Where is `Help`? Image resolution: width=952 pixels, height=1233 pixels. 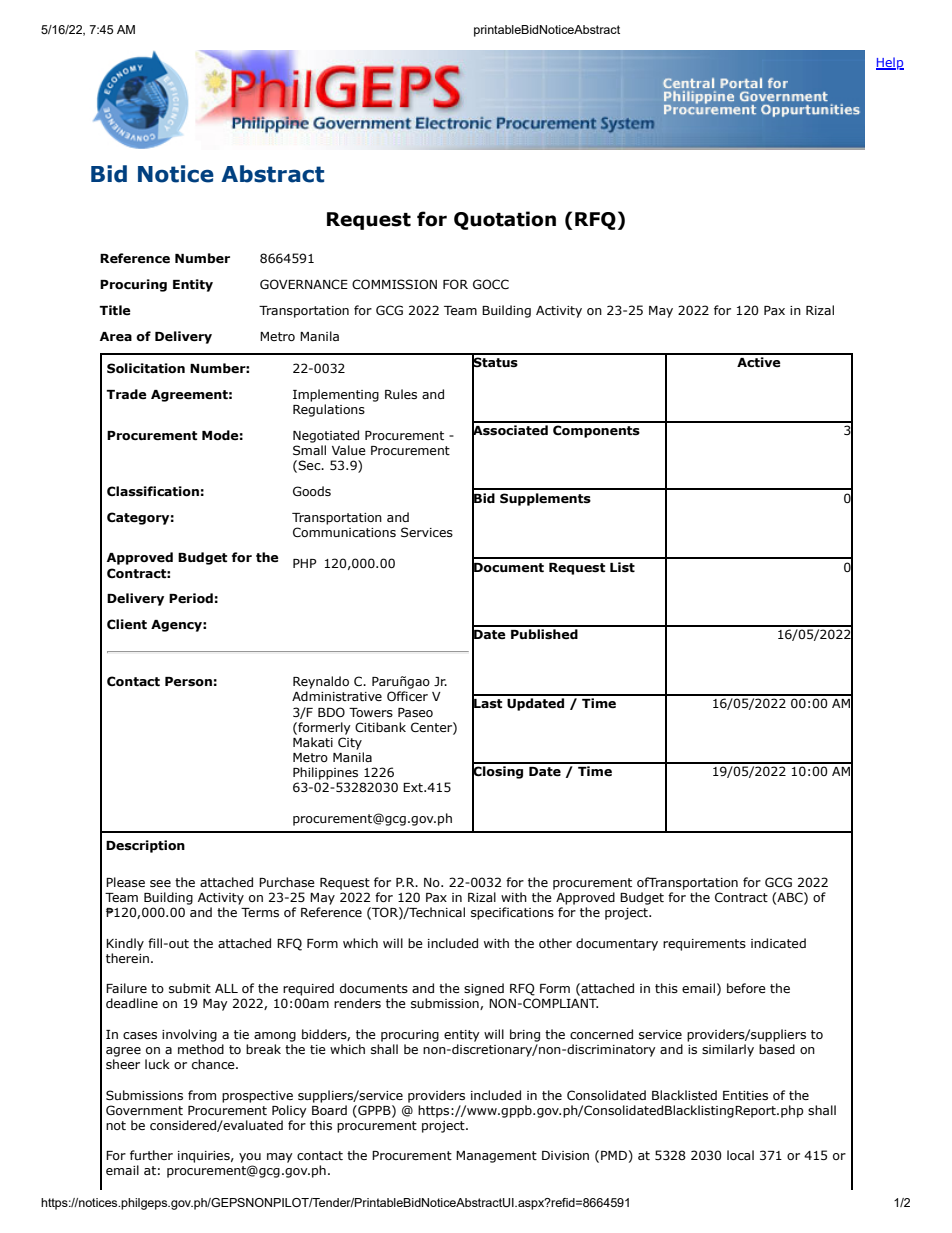
Help is located at coordinates (890, 63).
